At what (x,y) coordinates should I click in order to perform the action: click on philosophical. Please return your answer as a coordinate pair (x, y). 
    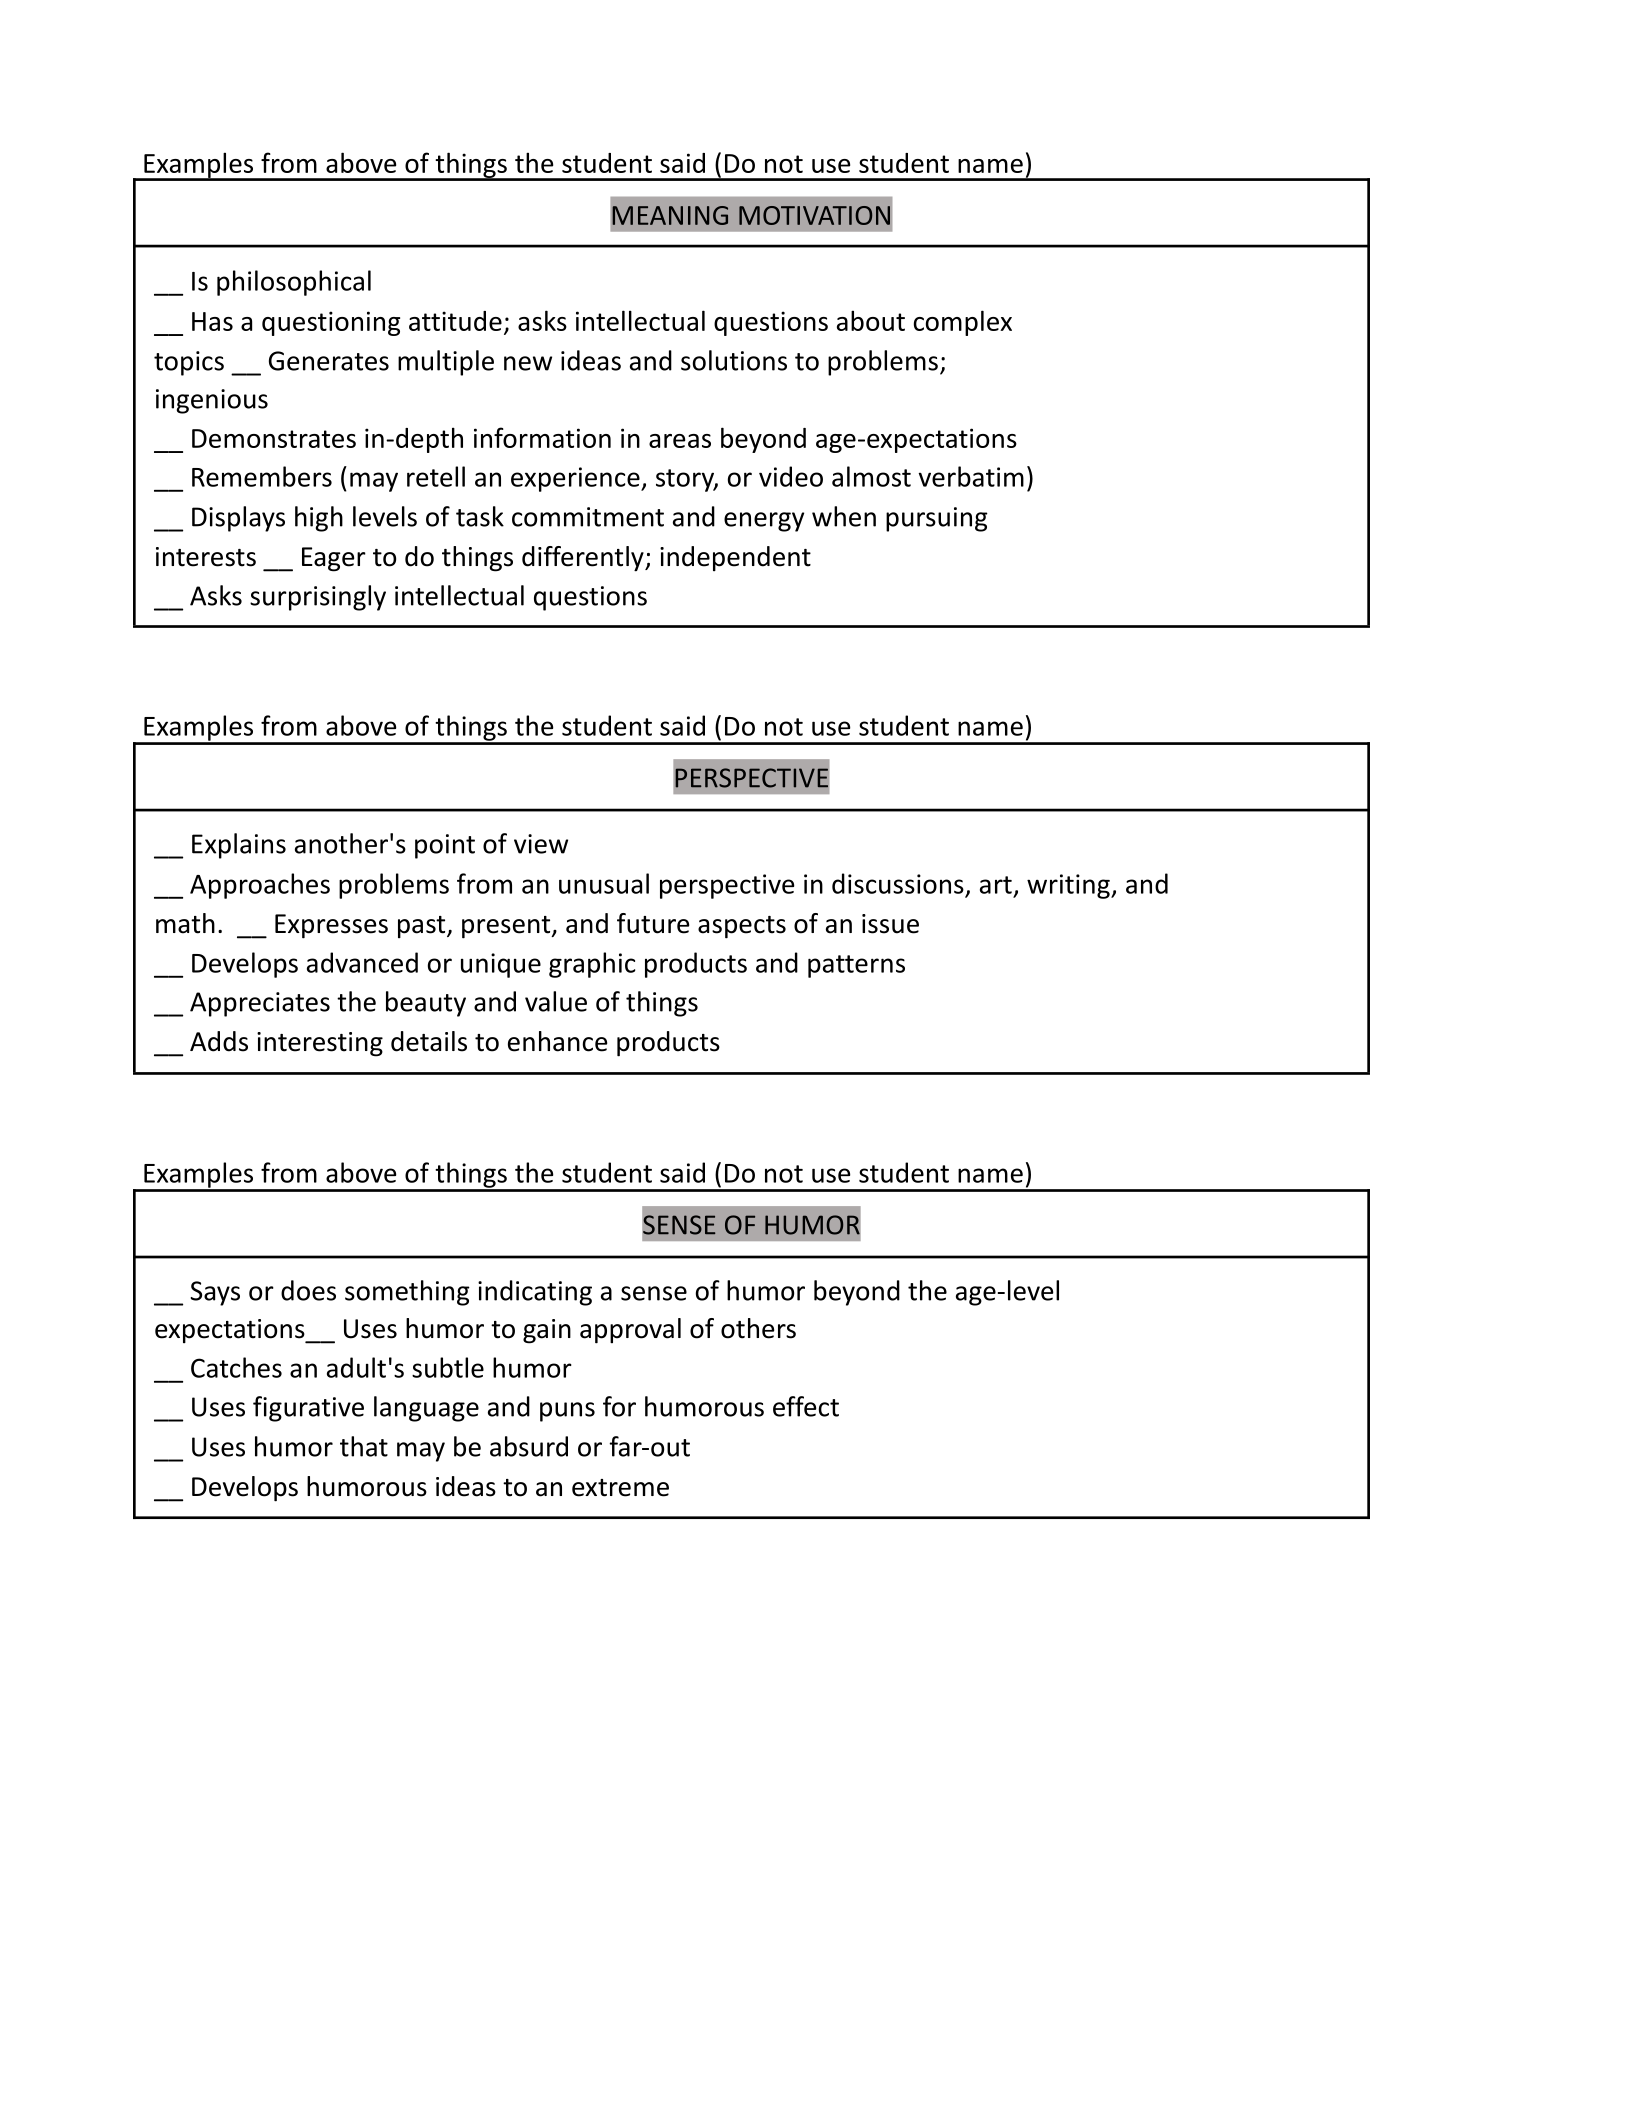
    Looking at the image, I should click on (294, 283).
